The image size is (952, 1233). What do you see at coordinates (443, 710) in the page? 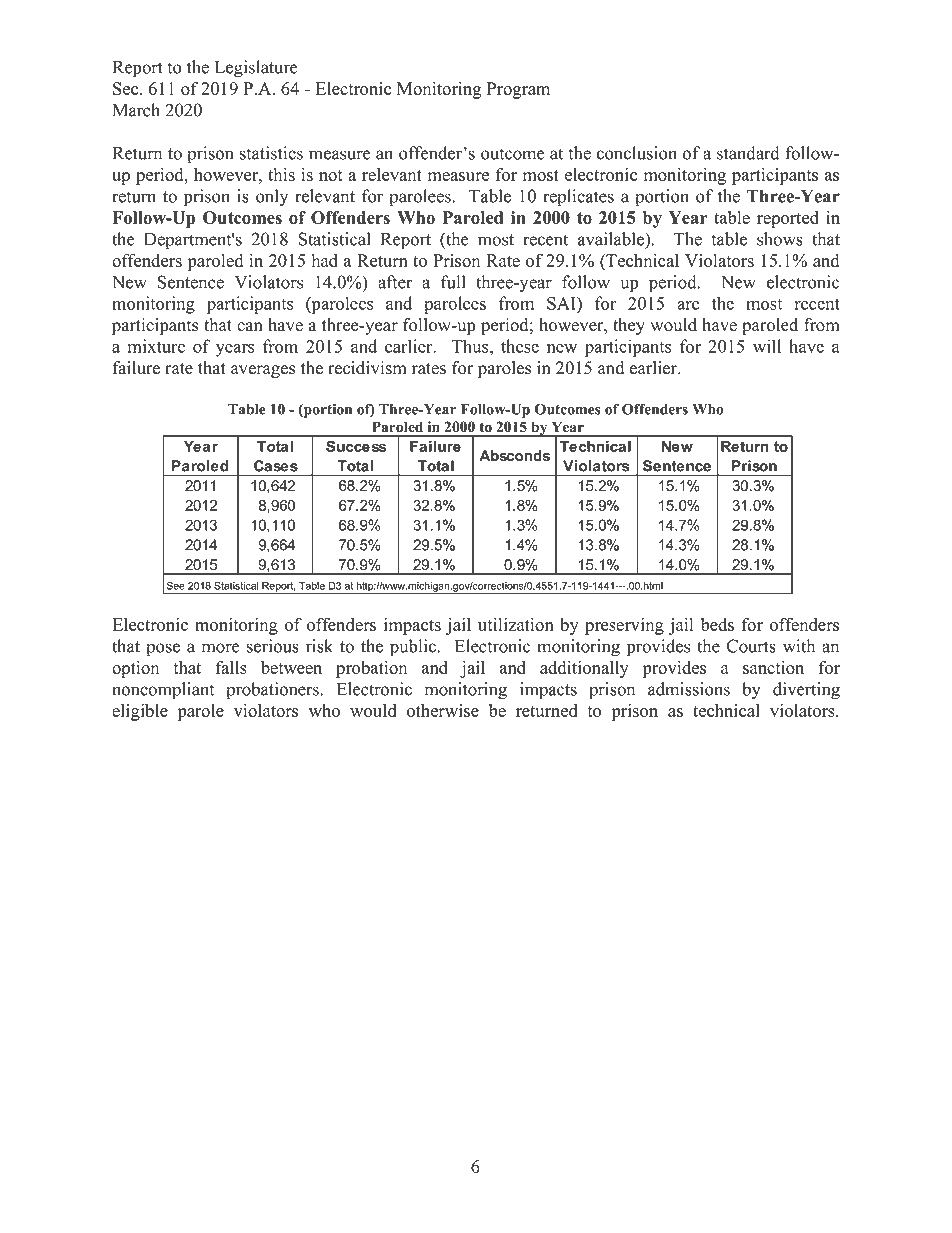
I see `otherwise` at bounding box center [443, 710].
